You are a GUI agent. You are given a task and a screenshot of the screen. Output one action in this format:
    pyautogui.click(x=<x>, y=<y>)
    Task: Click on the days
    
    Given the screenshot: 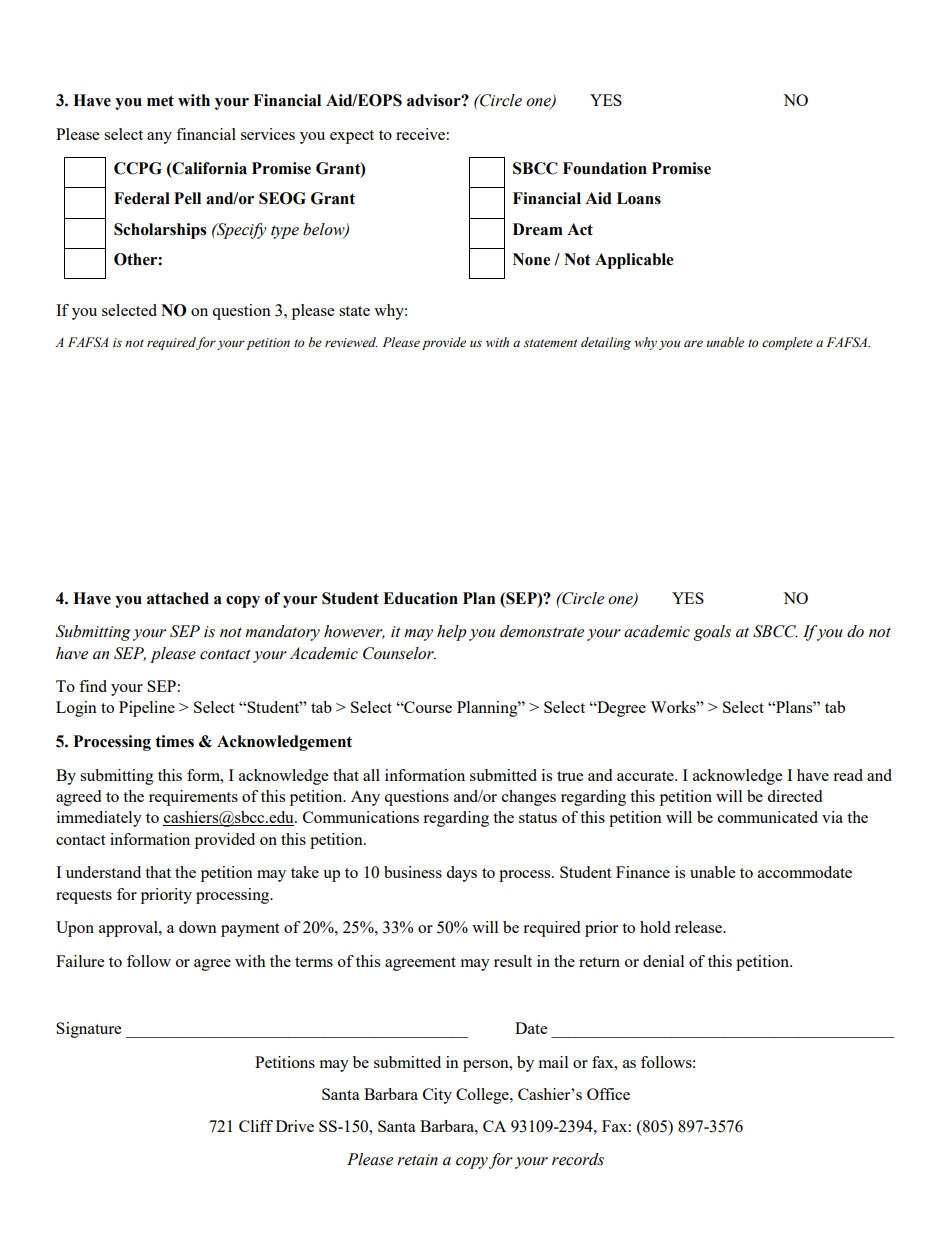 What is the action you would take?
    pyautogui.click(x=461, y=874)
